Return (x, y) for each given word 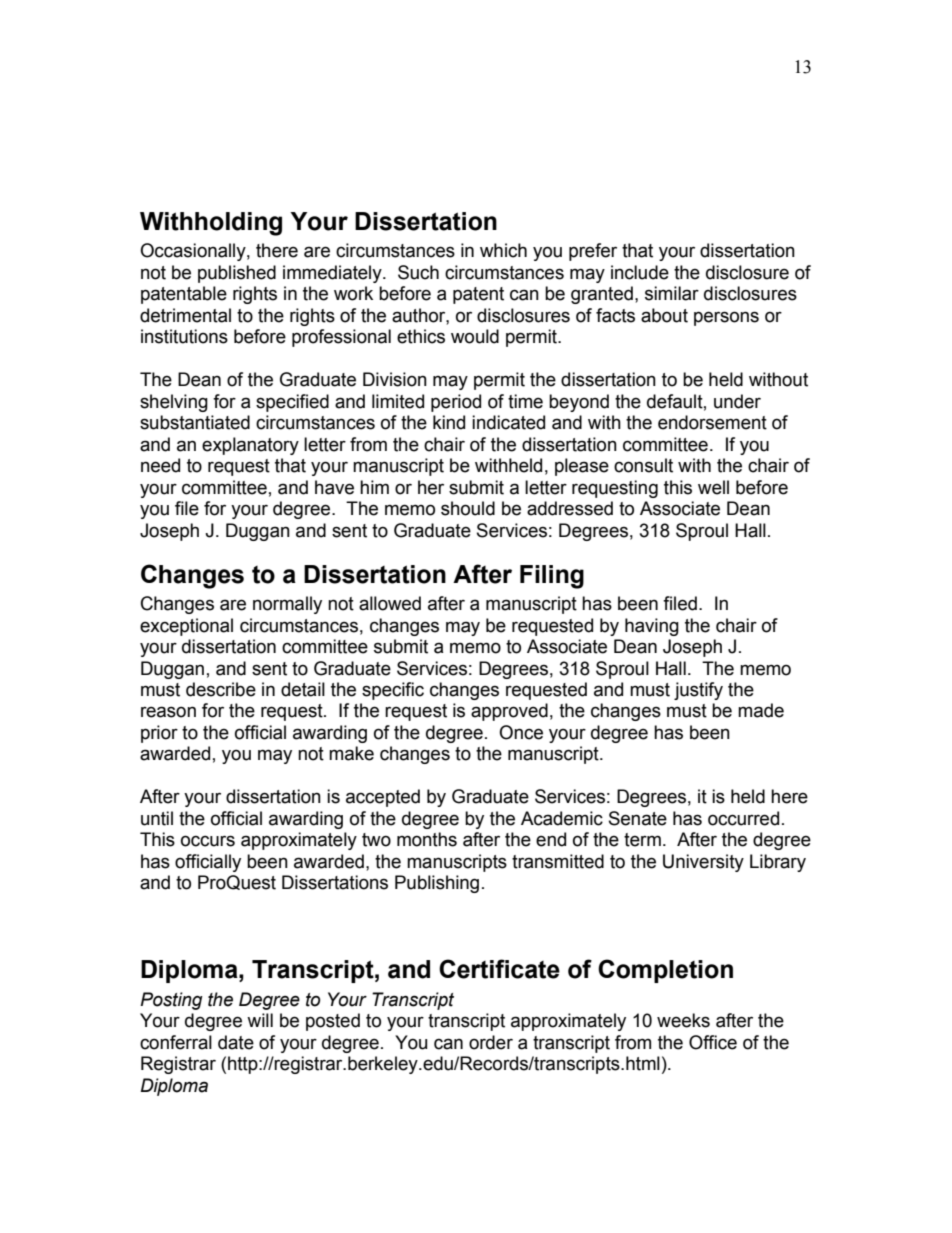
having (652, 627)
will (260, 1020)
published (237, 274)
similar (672, 293)
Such (418, 272)
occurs (208, 841)
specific (393, 691)
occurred (743, 818)
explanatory (250, 446)
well (713, 487)
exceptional (186, 627)
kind (449, 422)
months (427, 839)
